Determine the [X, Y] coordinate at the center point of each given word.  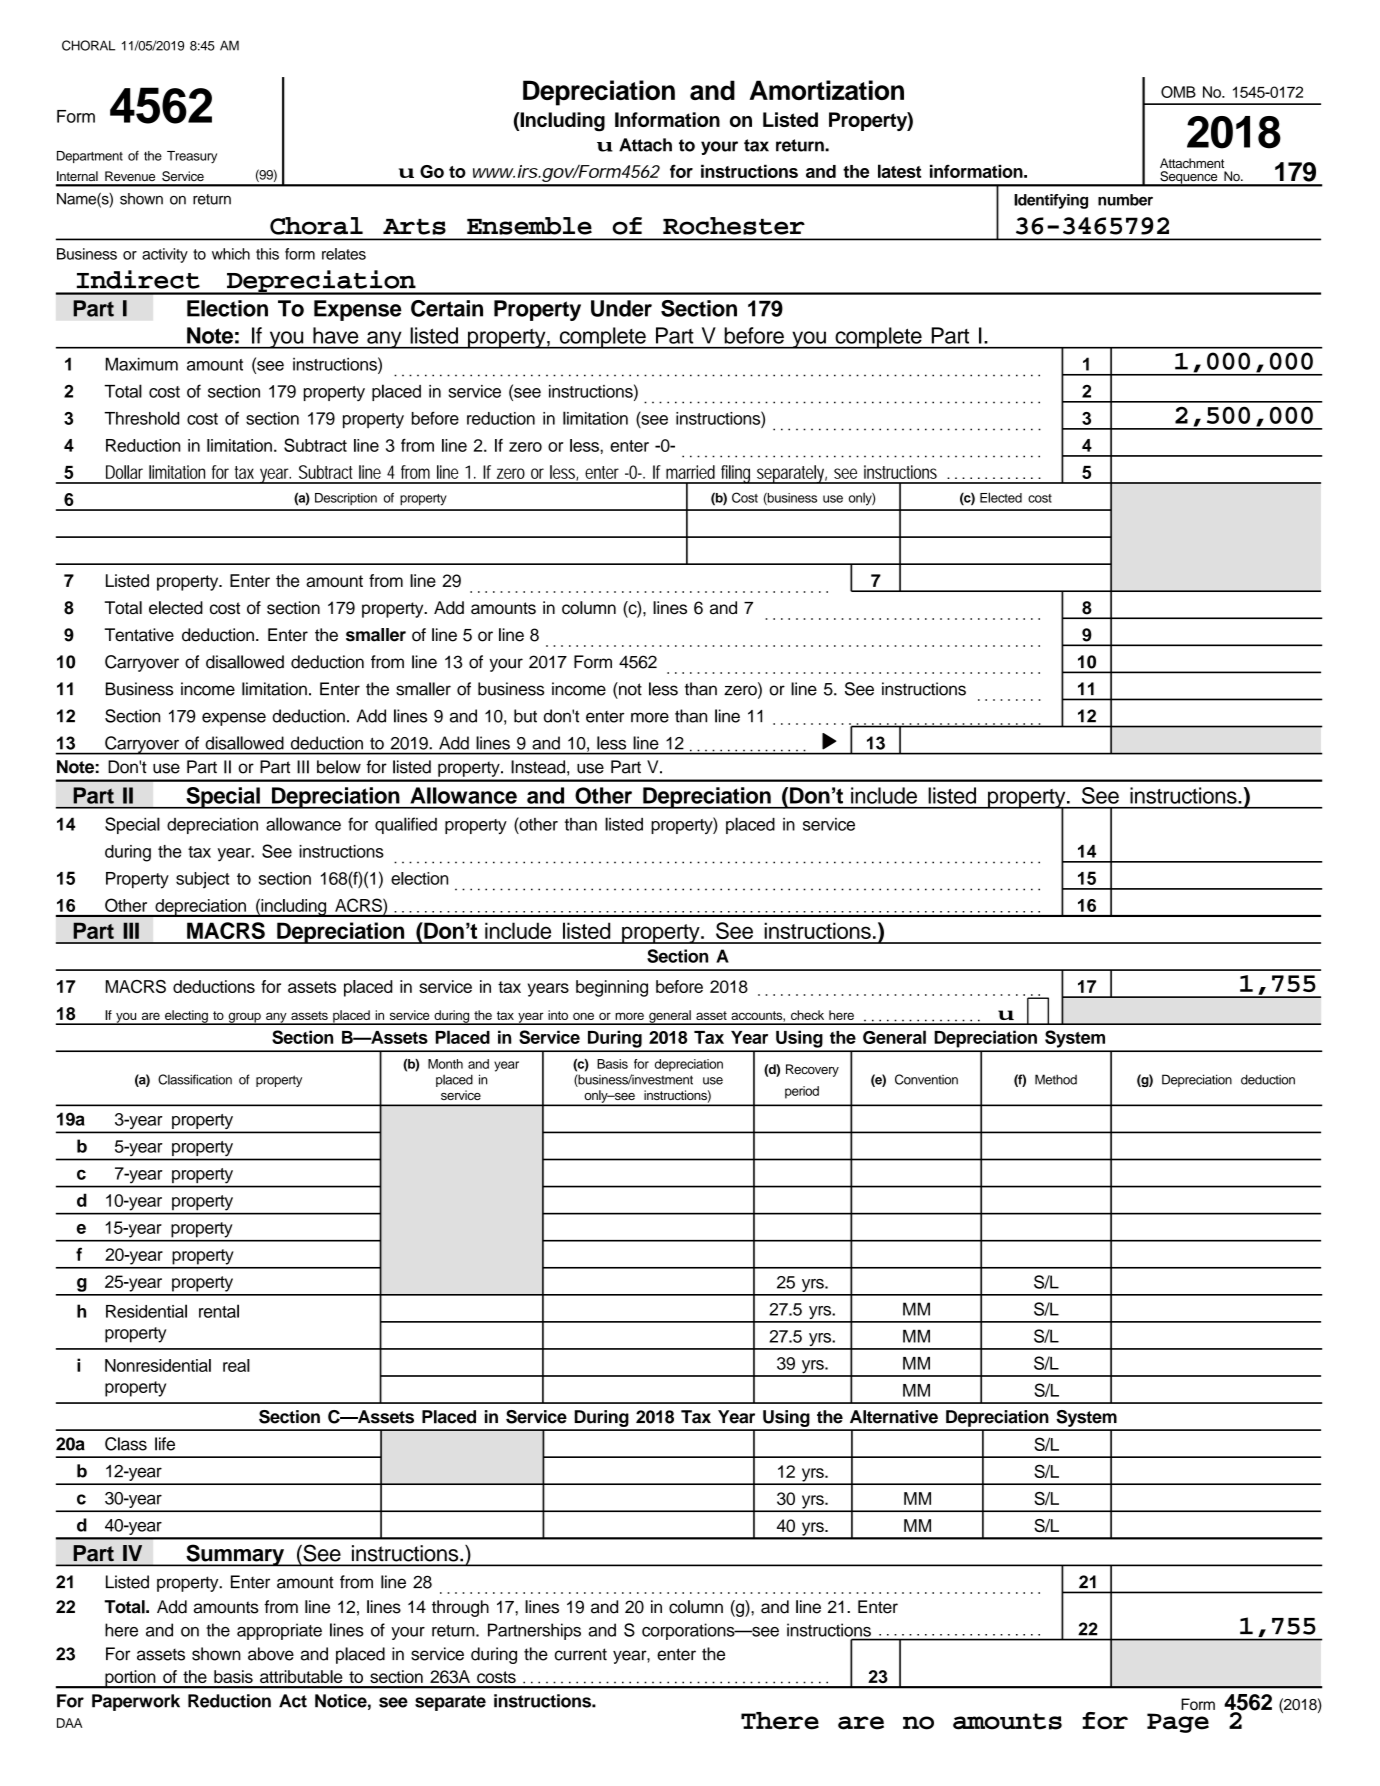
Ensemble [529, 226]
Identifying [1051, 201]
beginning [612, 988]
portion [130, 1679]
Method [1056, 1079]
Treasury [192, 157]
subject [203, 880]
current [580, 1654]
